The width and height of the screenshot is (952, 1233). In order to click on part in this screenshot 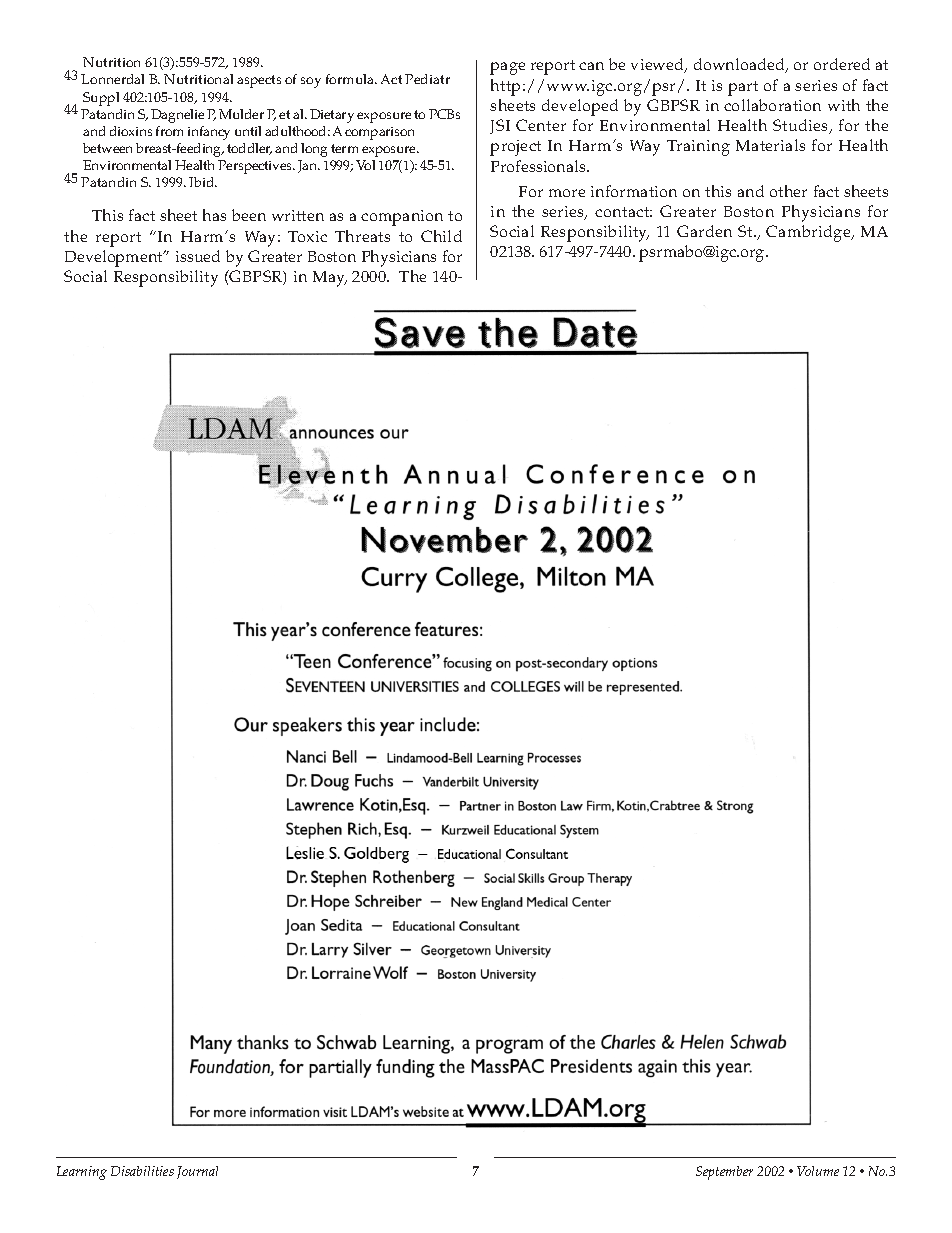, I will do `click(743, 88)`.
